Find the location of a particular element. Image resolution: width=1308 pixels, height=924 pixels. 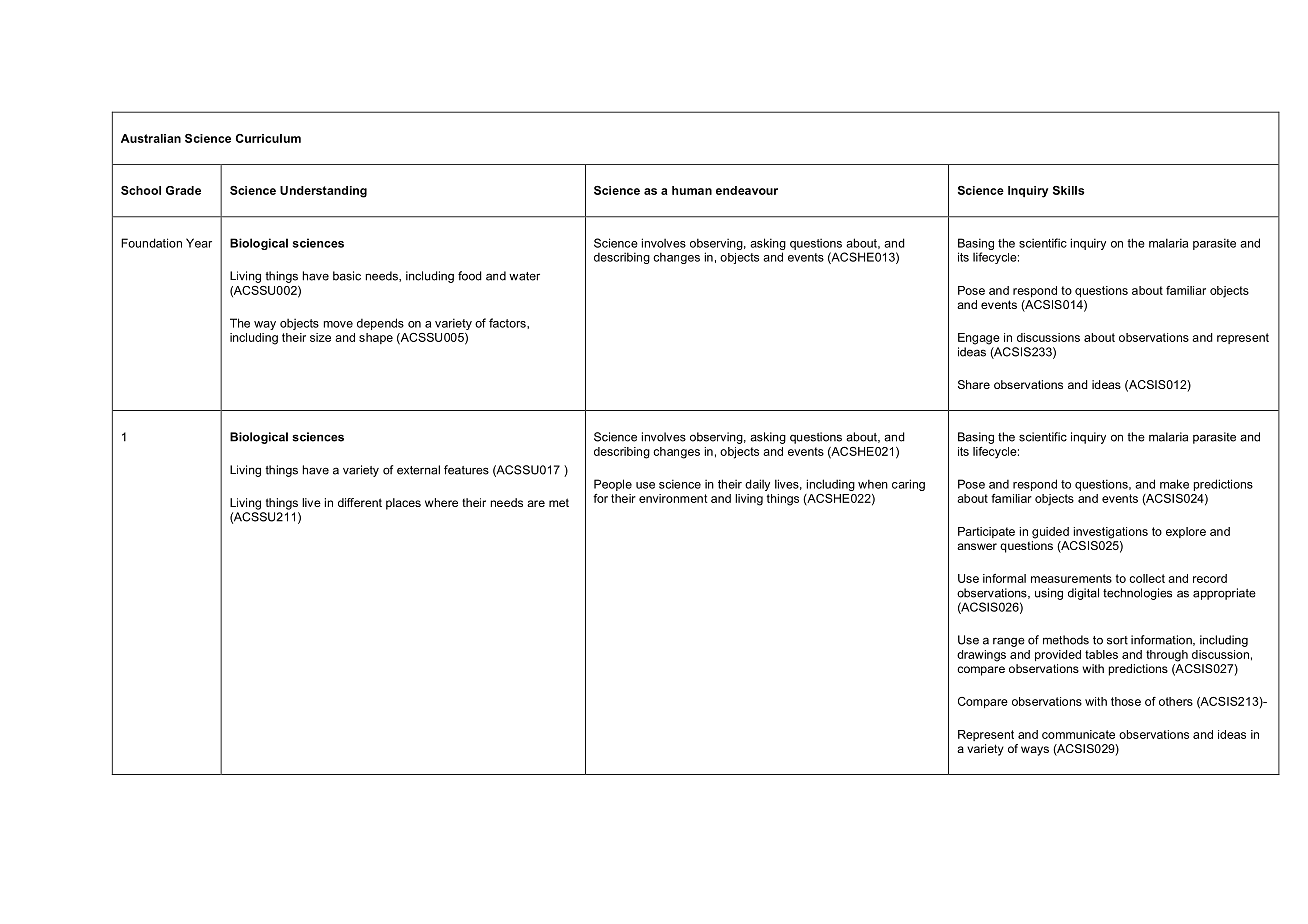

drawings is located at coordinates (981, 656).
